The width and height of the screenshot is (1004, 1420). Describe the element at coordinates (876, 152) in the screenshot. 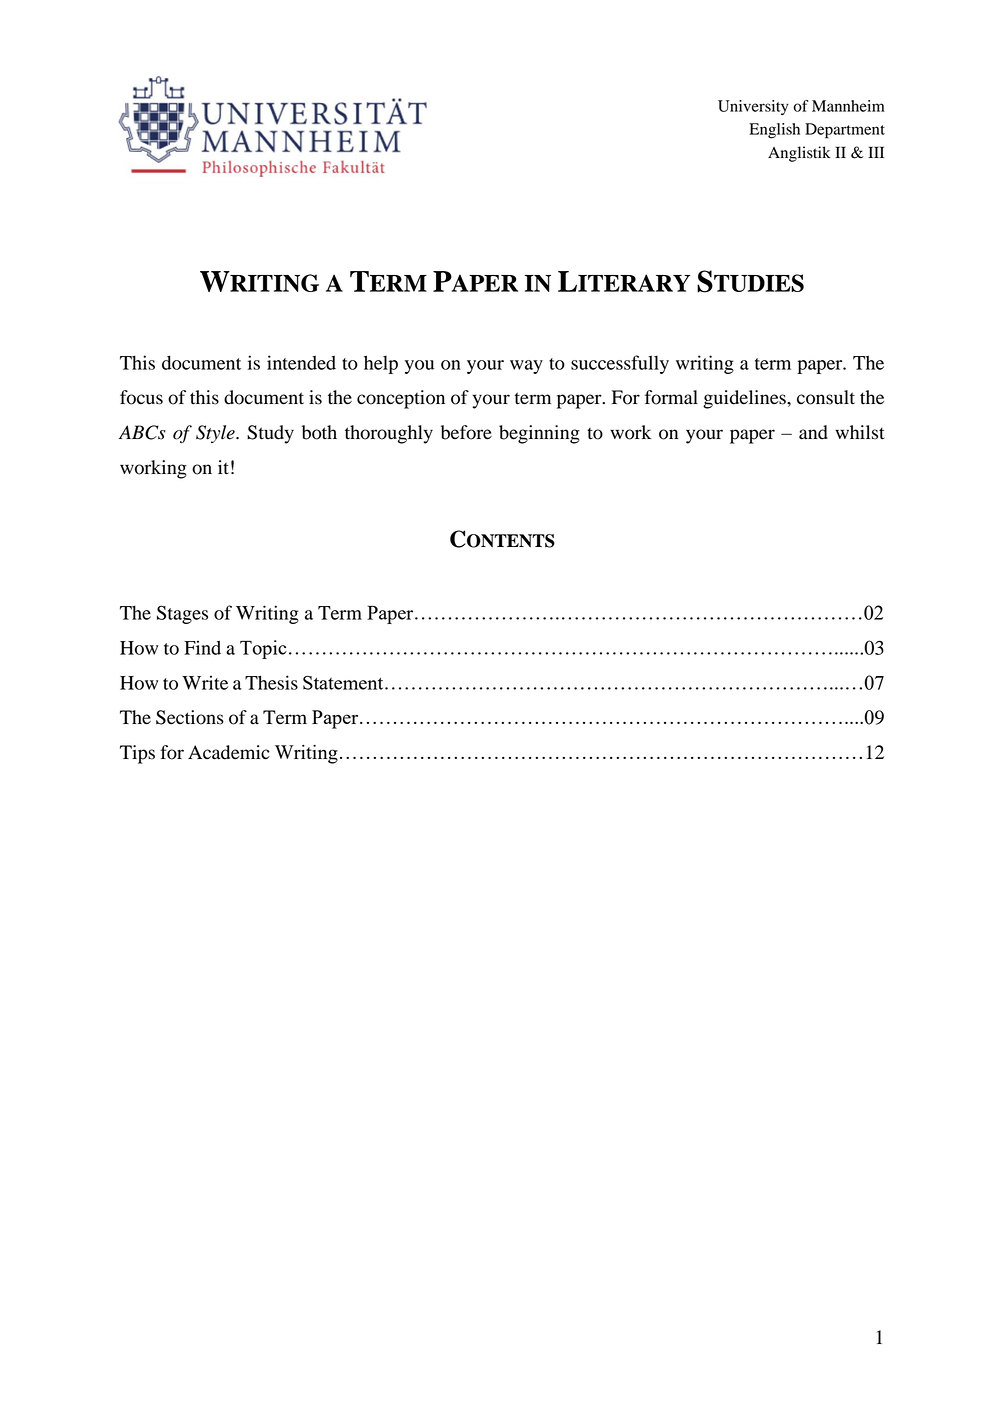

I see `III` at that location.
